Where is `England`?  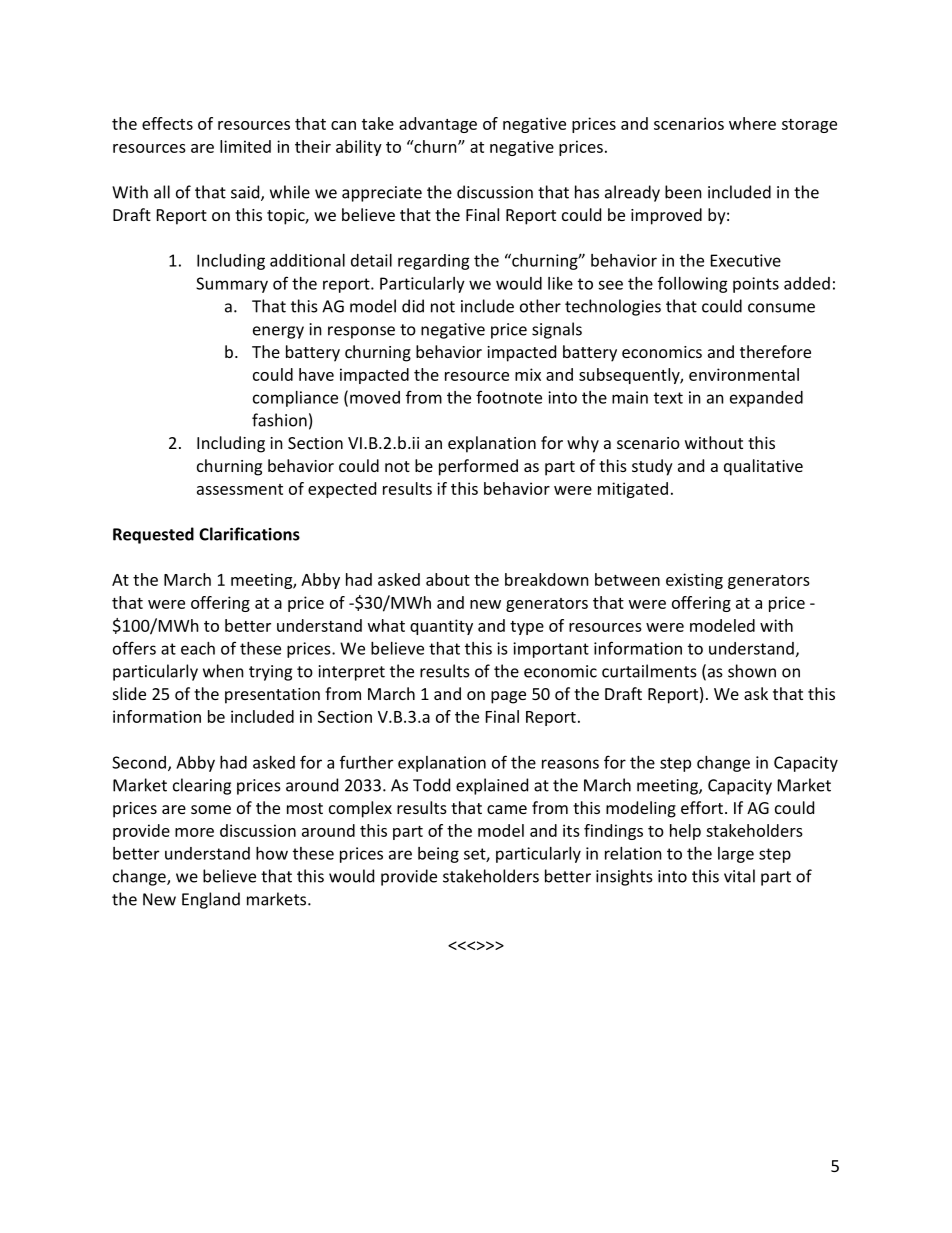 England is located at coordinates (211, 900).
